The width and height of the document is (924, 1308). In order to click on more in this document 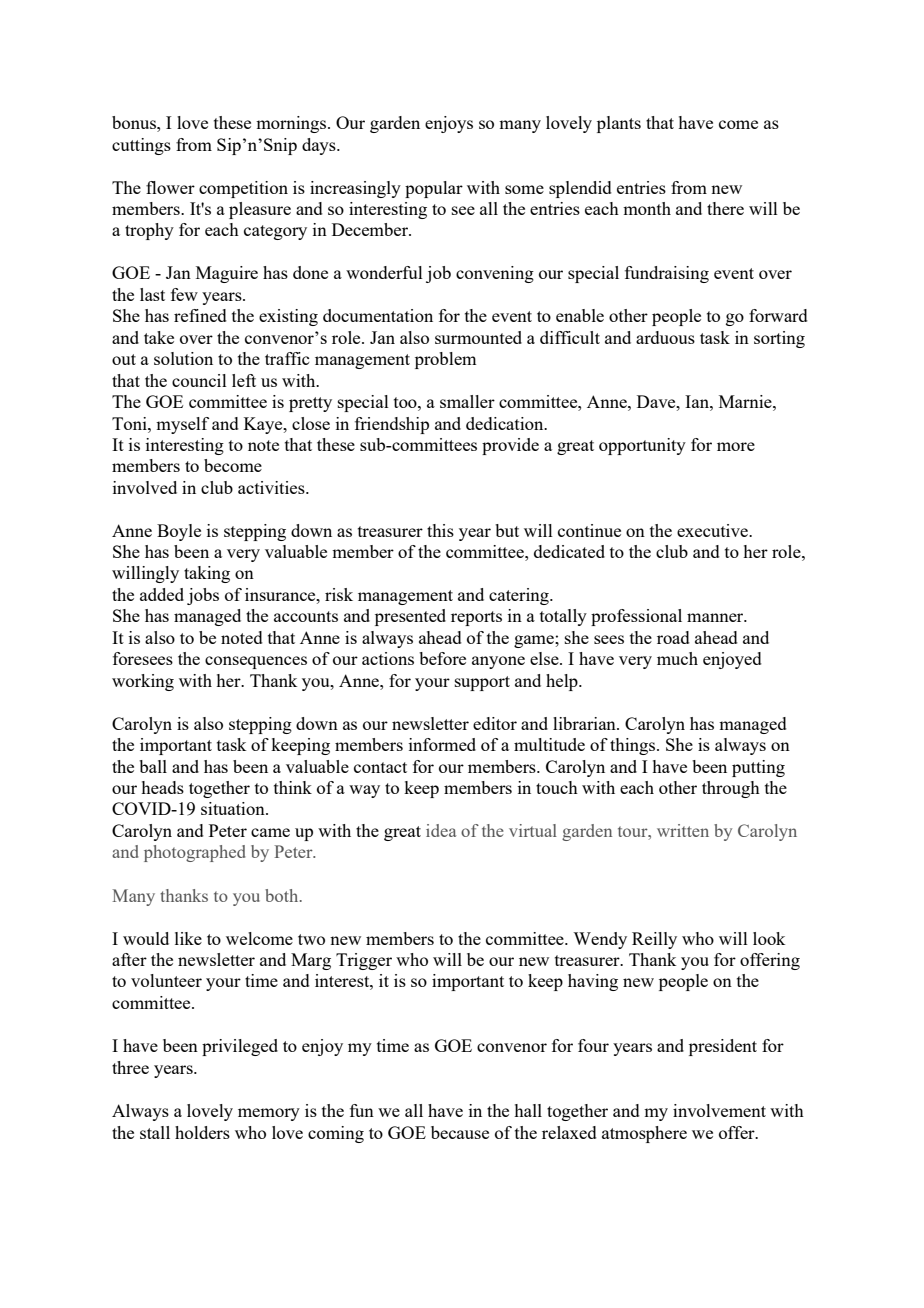, I will do `click(736, 446)`.
